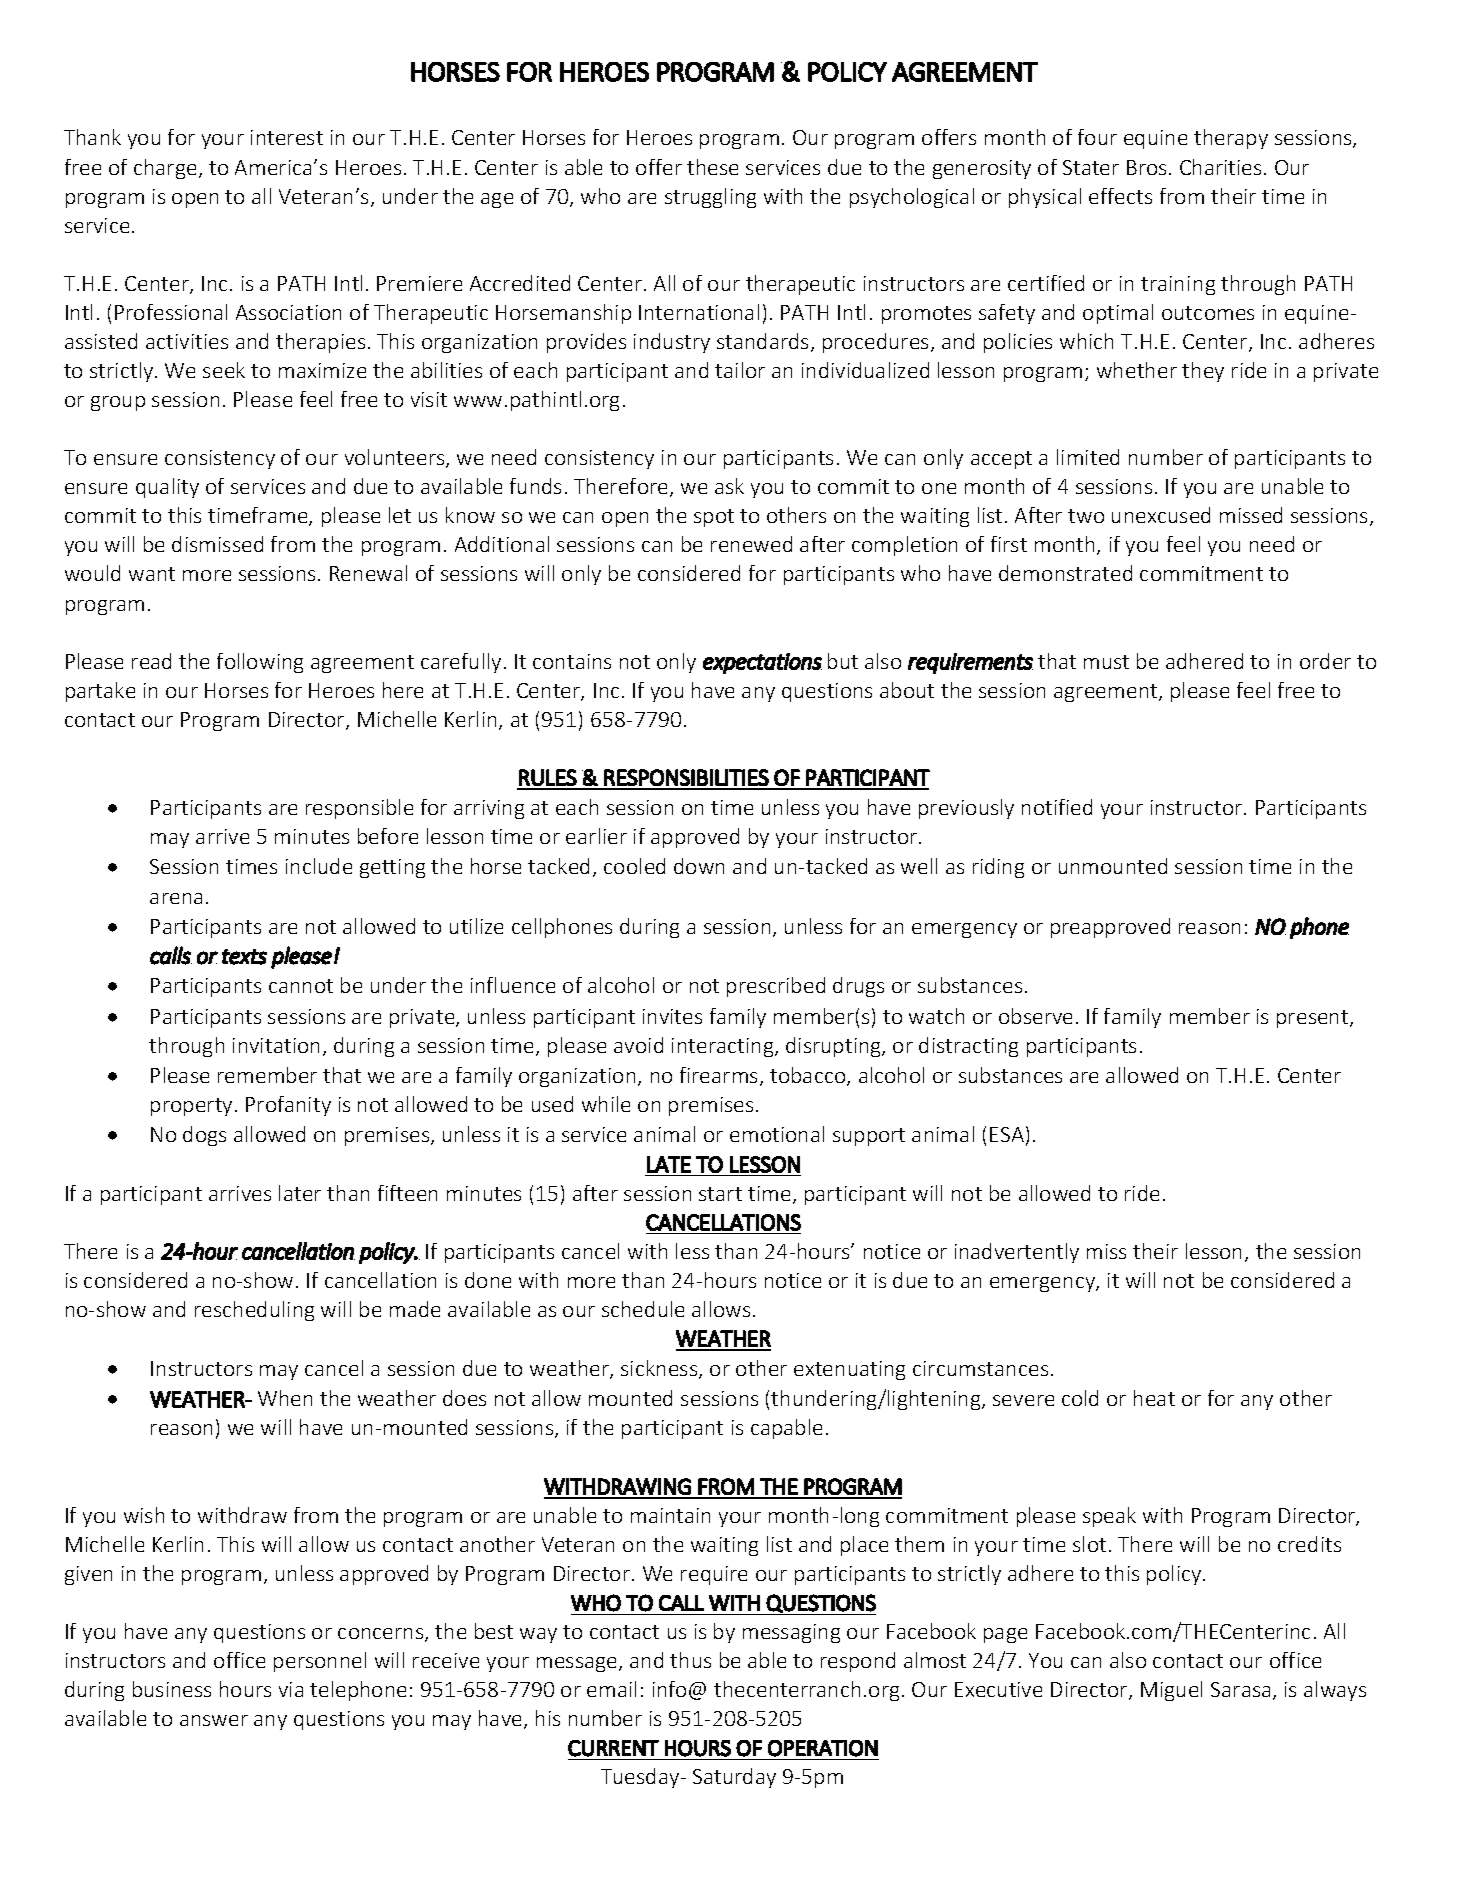  Describe the element at coordinates (1106, 662) in the screenshot. I see `must` at that location.
